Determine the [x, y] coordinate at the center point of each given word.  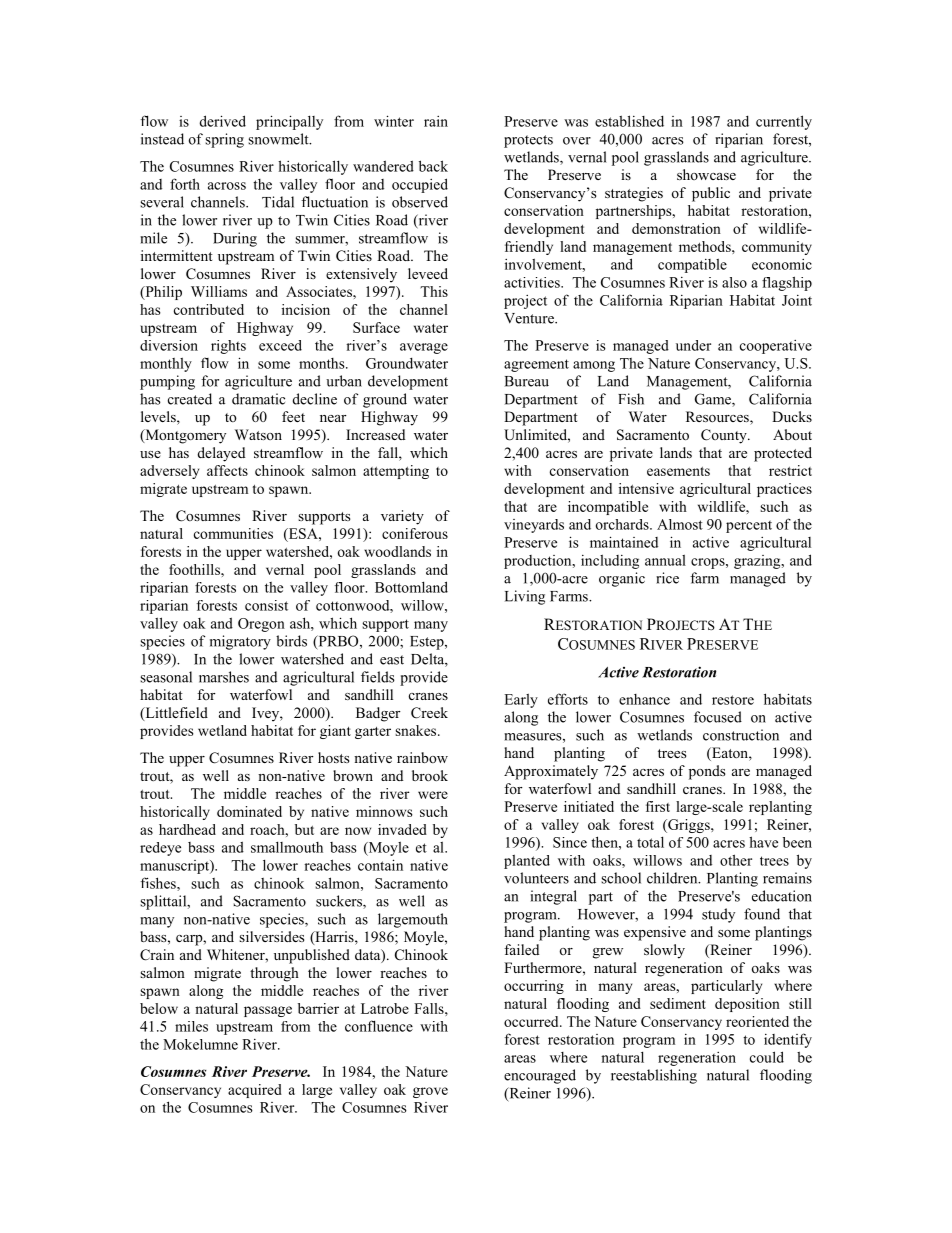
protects [528, 141]
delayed [221, 454]
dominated [249, 811]
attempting [396, 472]
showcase [706, 174]
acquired [255, 1091]
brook [430, 775]
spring [224, 140]
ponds [707, 772]
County [725, 436]
